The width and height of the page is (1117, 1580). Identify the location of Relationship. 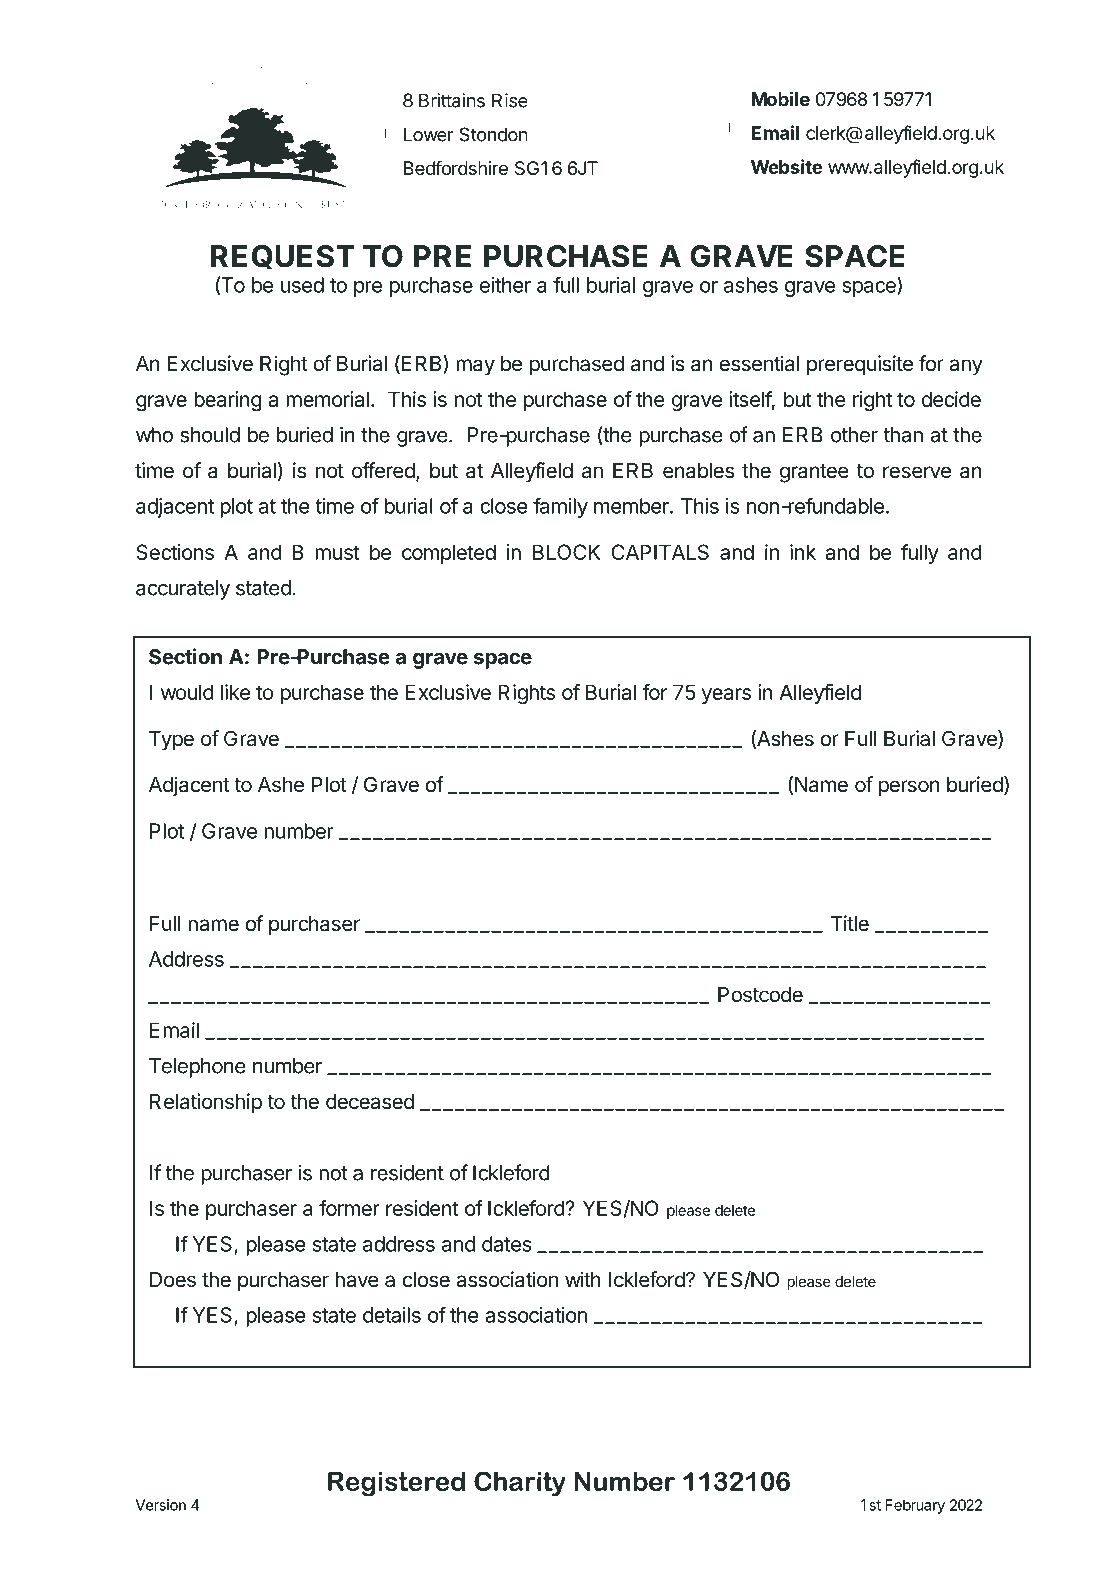
(206, 1103).
